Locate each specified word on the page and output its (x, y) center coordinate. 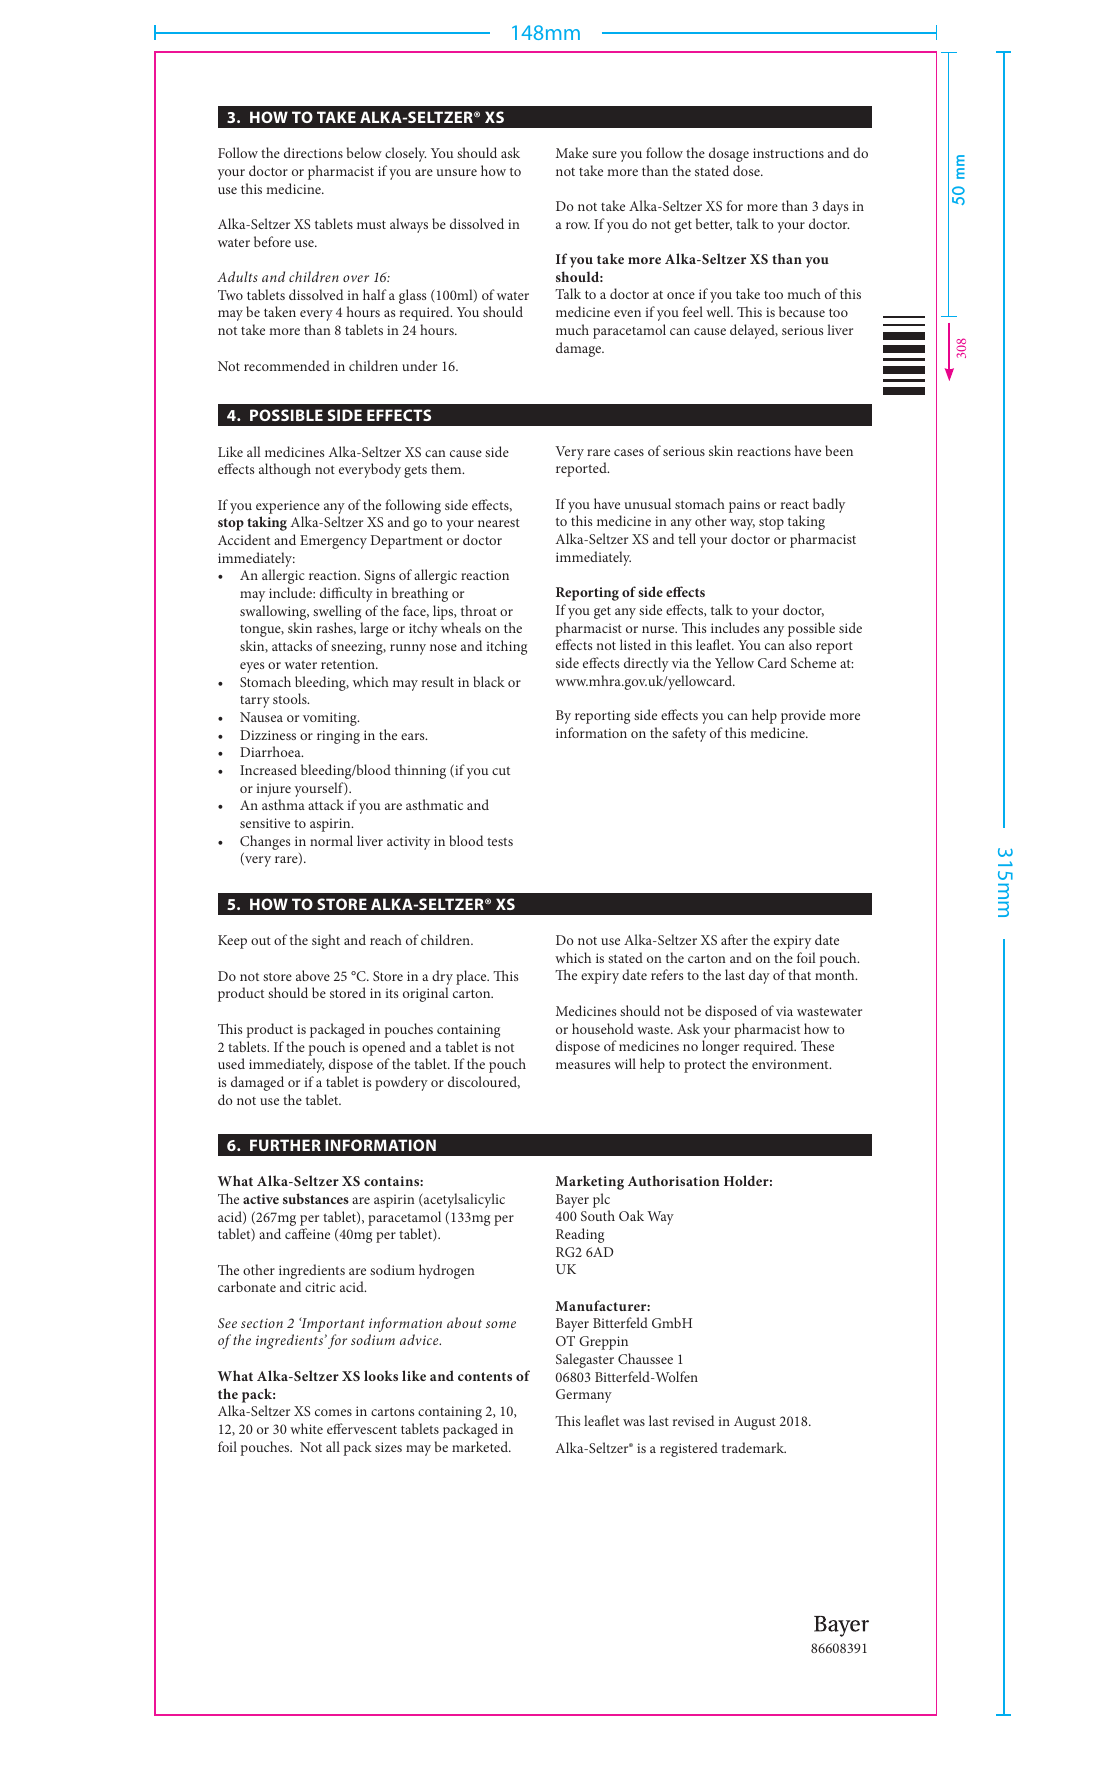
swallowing (274, 614)
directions (313, 152)
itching (506, 647)
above (313, 975)
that (799, 974)
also (800, 644)
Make (572, 152)
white (306, 1428)
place (472, 977)
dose (747, 170)
